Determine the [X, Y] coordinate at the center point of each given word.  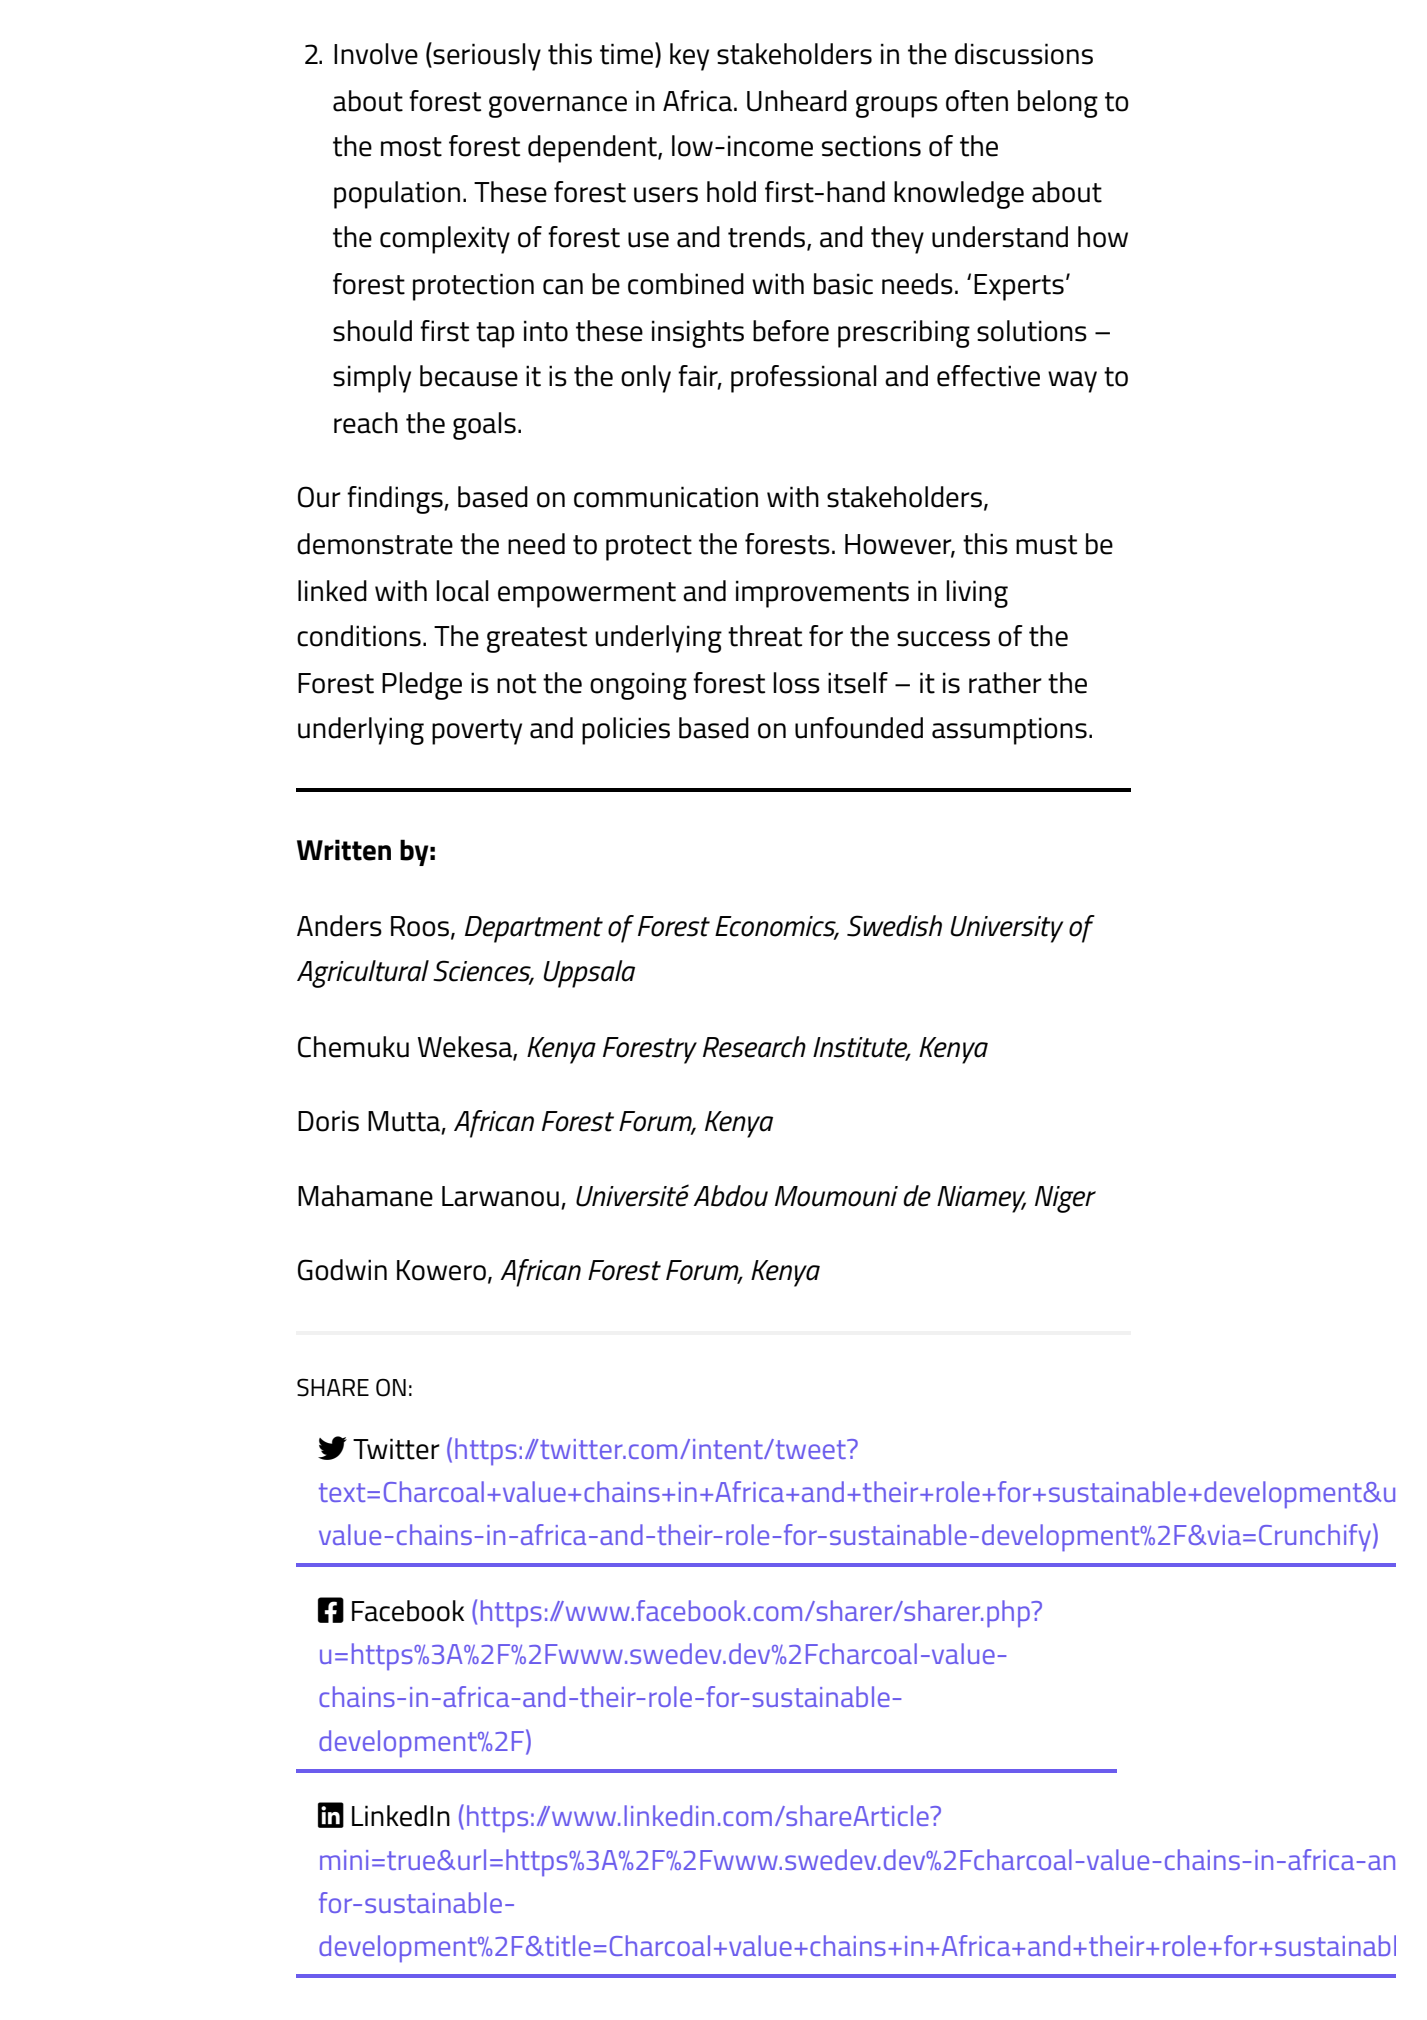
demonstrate [375, 544]
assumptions [1009, 731]
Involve [376, 54]
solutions [1032, 331]
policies [626, 731]
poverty [477, 732]
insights [698, 334]
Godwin [342, 1270]
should [372, 331]
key [689, 57]
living [977, 594]
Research [754, 1047]
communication [666, 497]
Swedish [894, 926]
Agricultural [363, 974]
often [977, 101]
